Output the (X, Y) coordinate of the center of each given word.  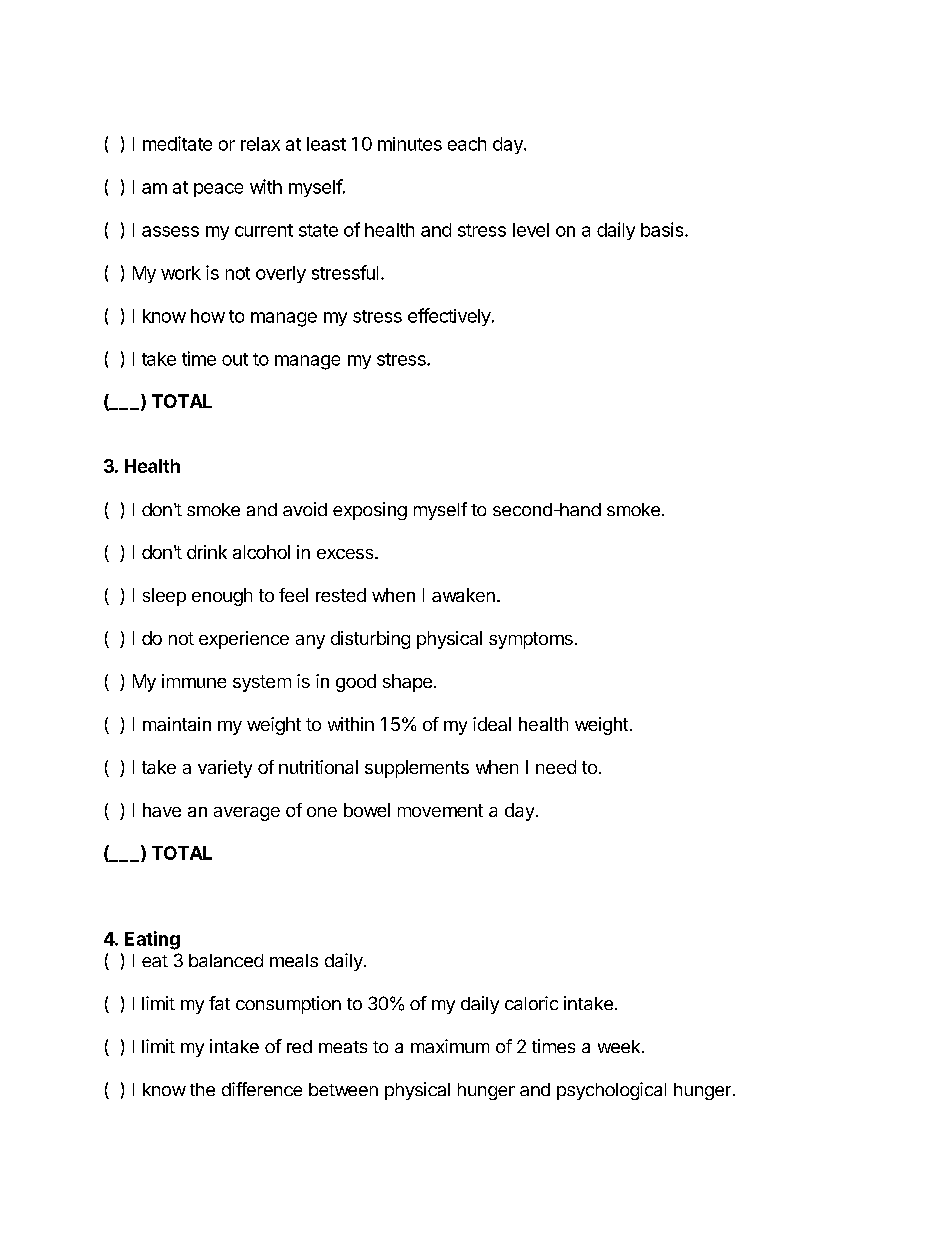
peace (218, 190)
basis (663, 229)
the (202, 1089)
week (620, 1046)
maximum (450, 1046)
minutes (410, 144)
